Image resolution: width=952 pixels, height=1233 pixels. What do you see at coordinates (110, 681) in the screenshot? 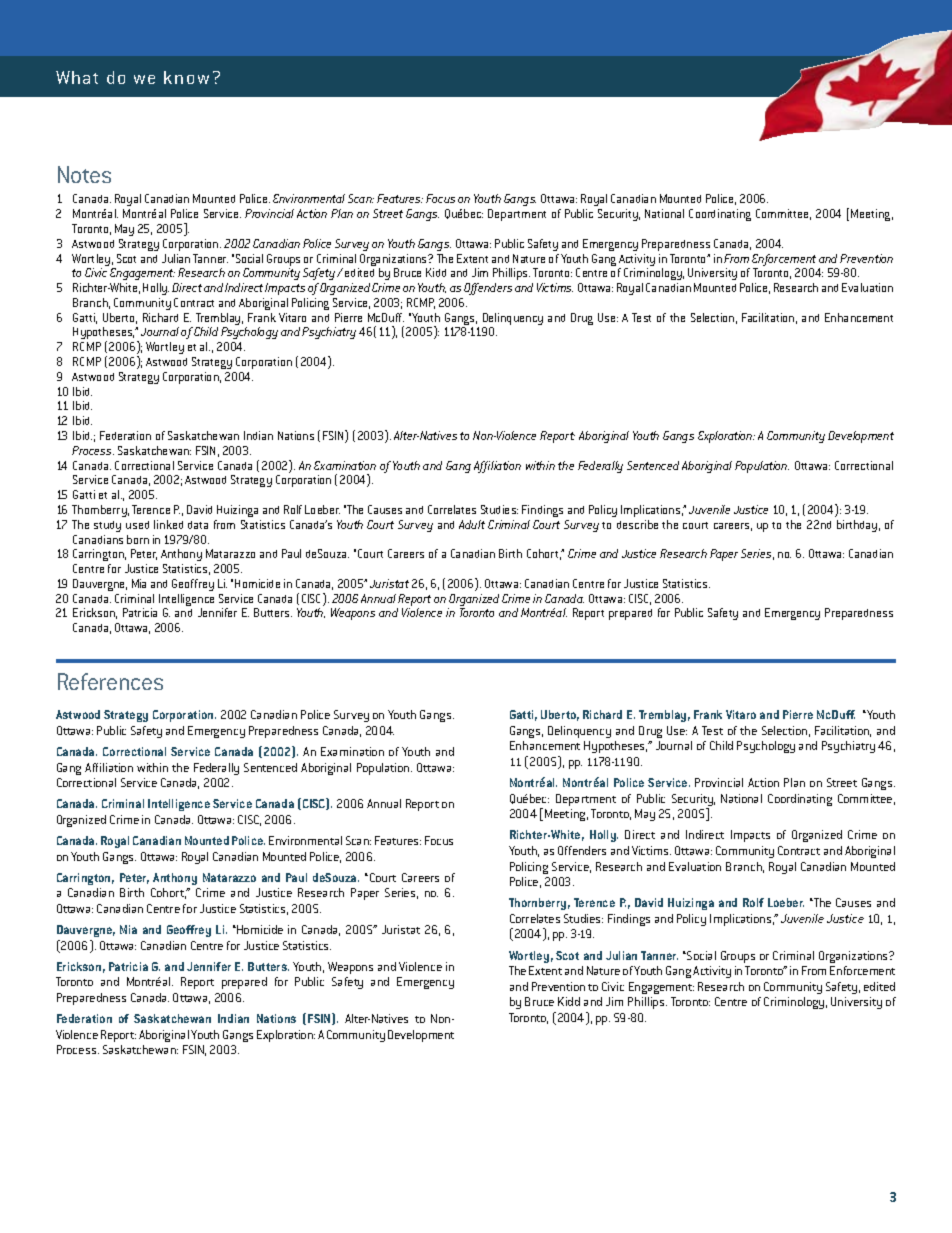
I see `References` at bounding box center [110, 681].
